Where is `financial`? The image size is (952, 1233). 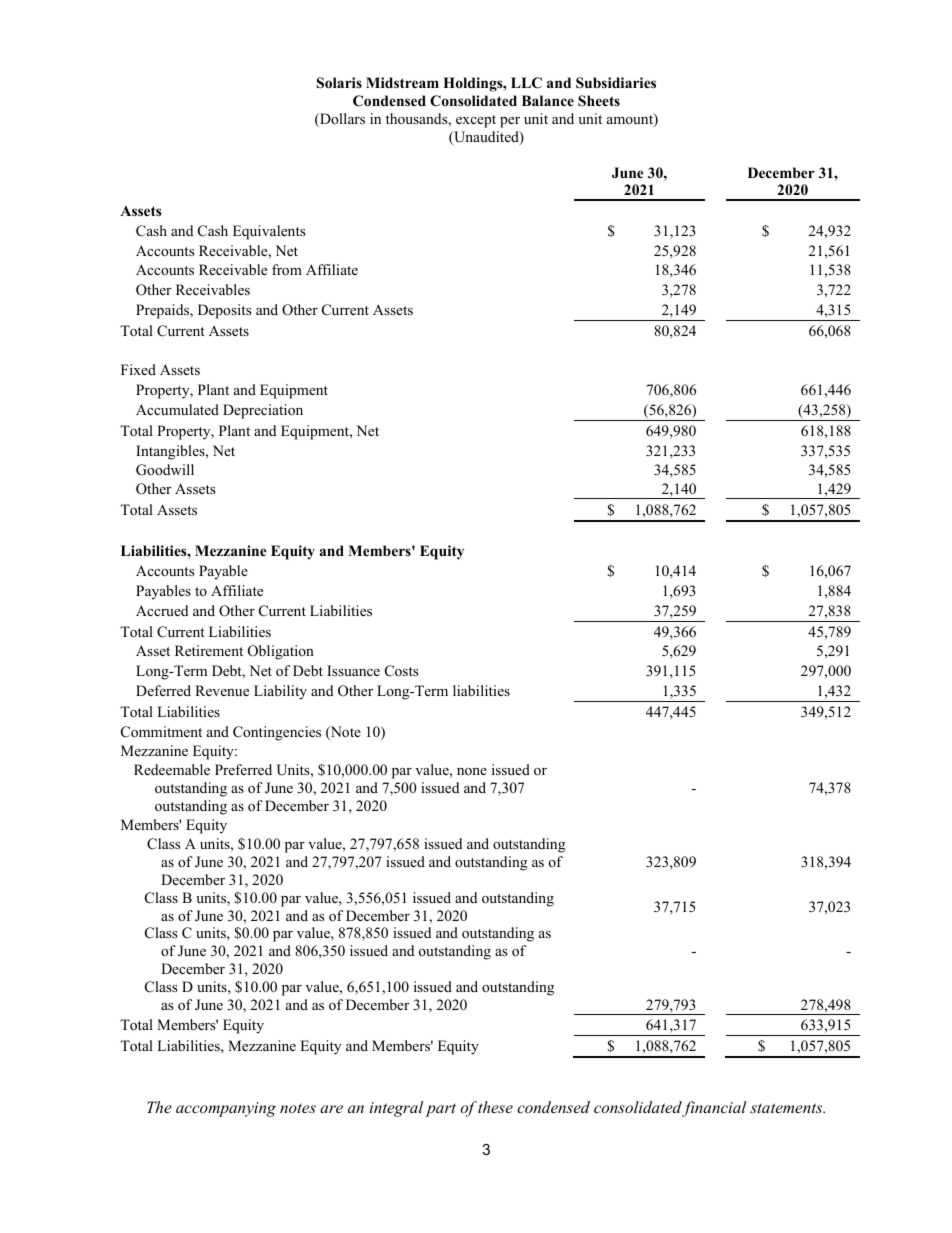 financial is located at coordinates (714, 1109).
